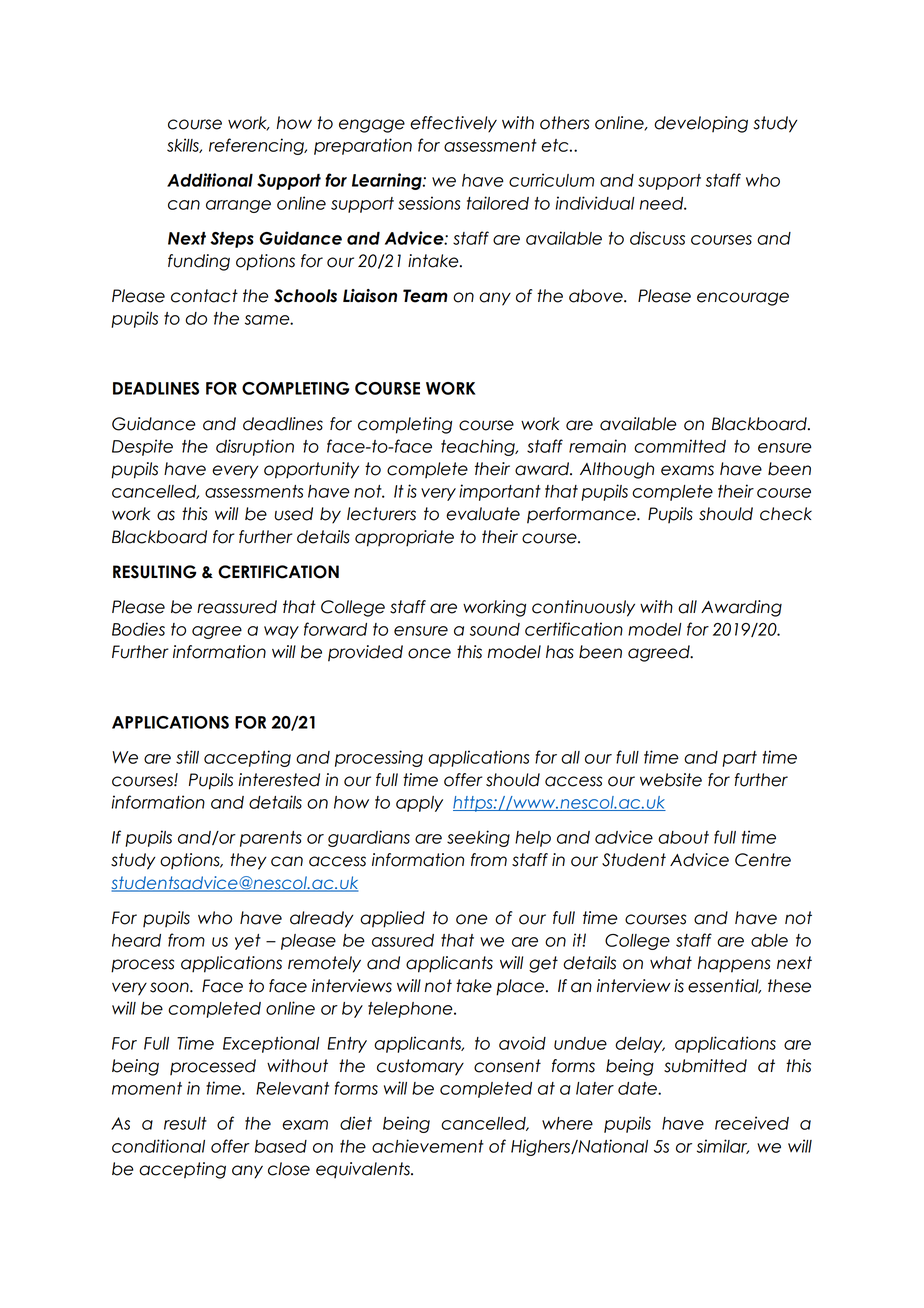 The height and width of the screenshot is (1308, 924). I want to click on conditional, so click(158, 1146).
